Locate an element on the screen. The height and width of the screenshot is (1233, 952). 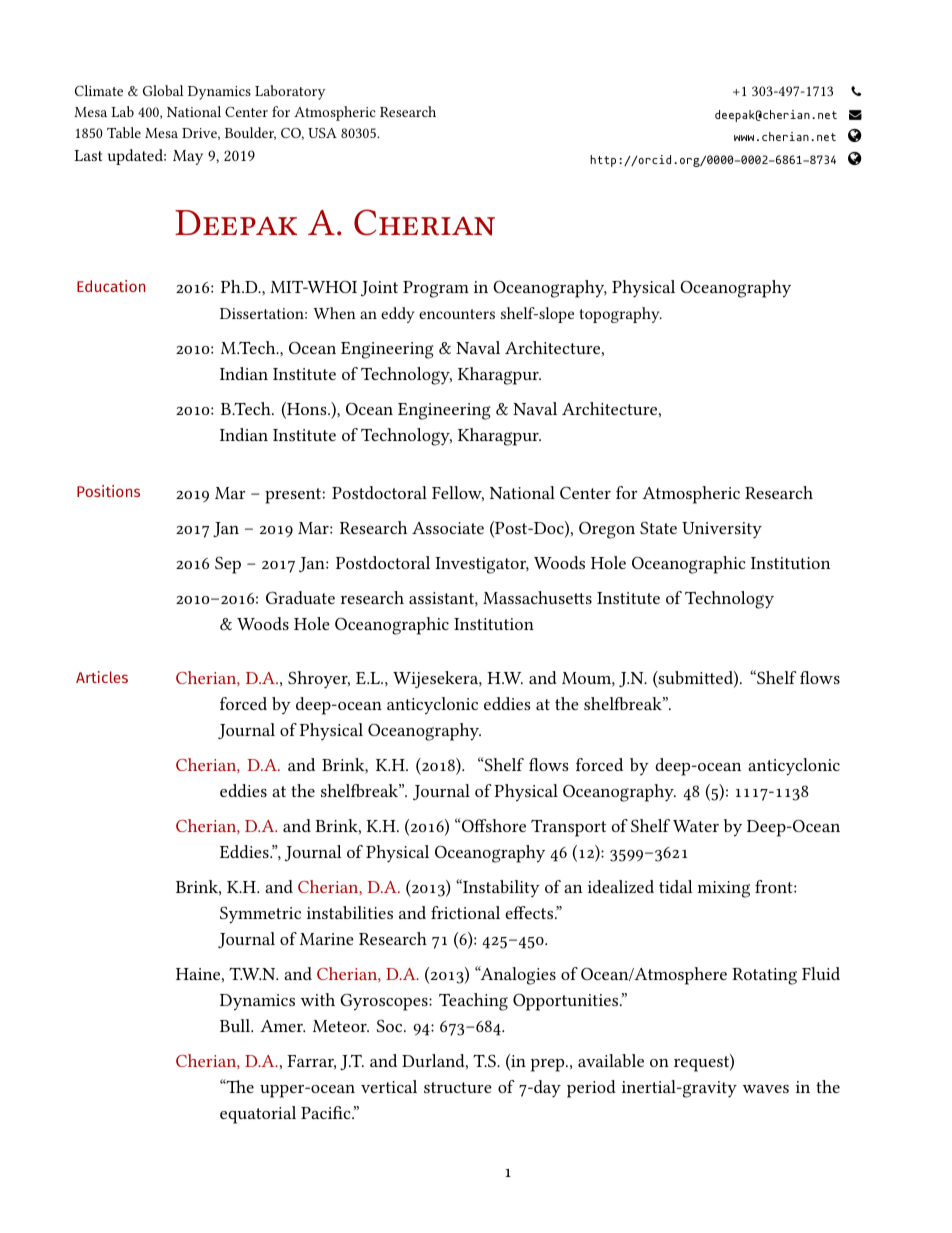
frictional is located at coordinates (465, 912).
